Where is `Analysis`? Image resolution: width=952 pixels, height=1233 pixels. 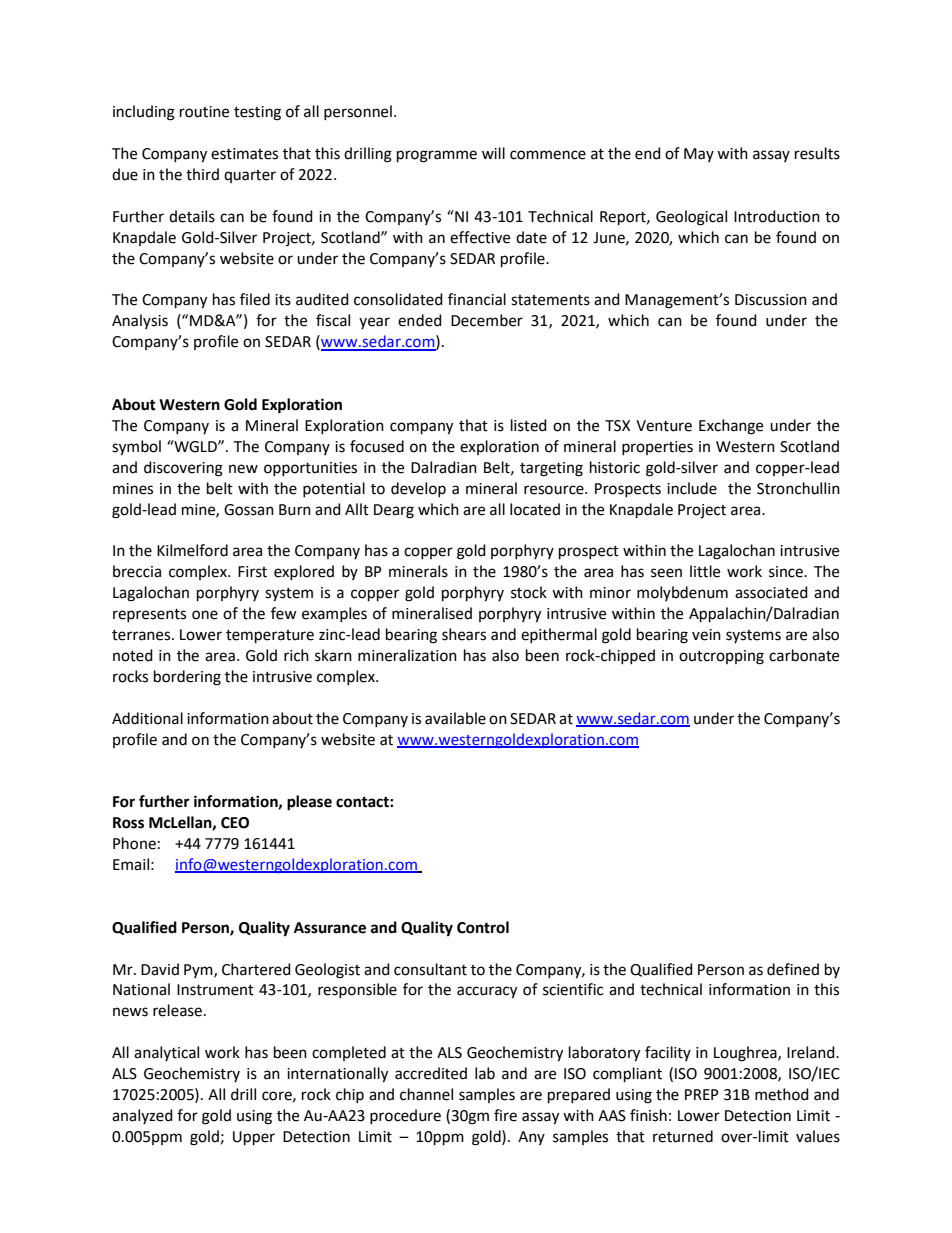
Analysis is located at coordinates (140, 321).
